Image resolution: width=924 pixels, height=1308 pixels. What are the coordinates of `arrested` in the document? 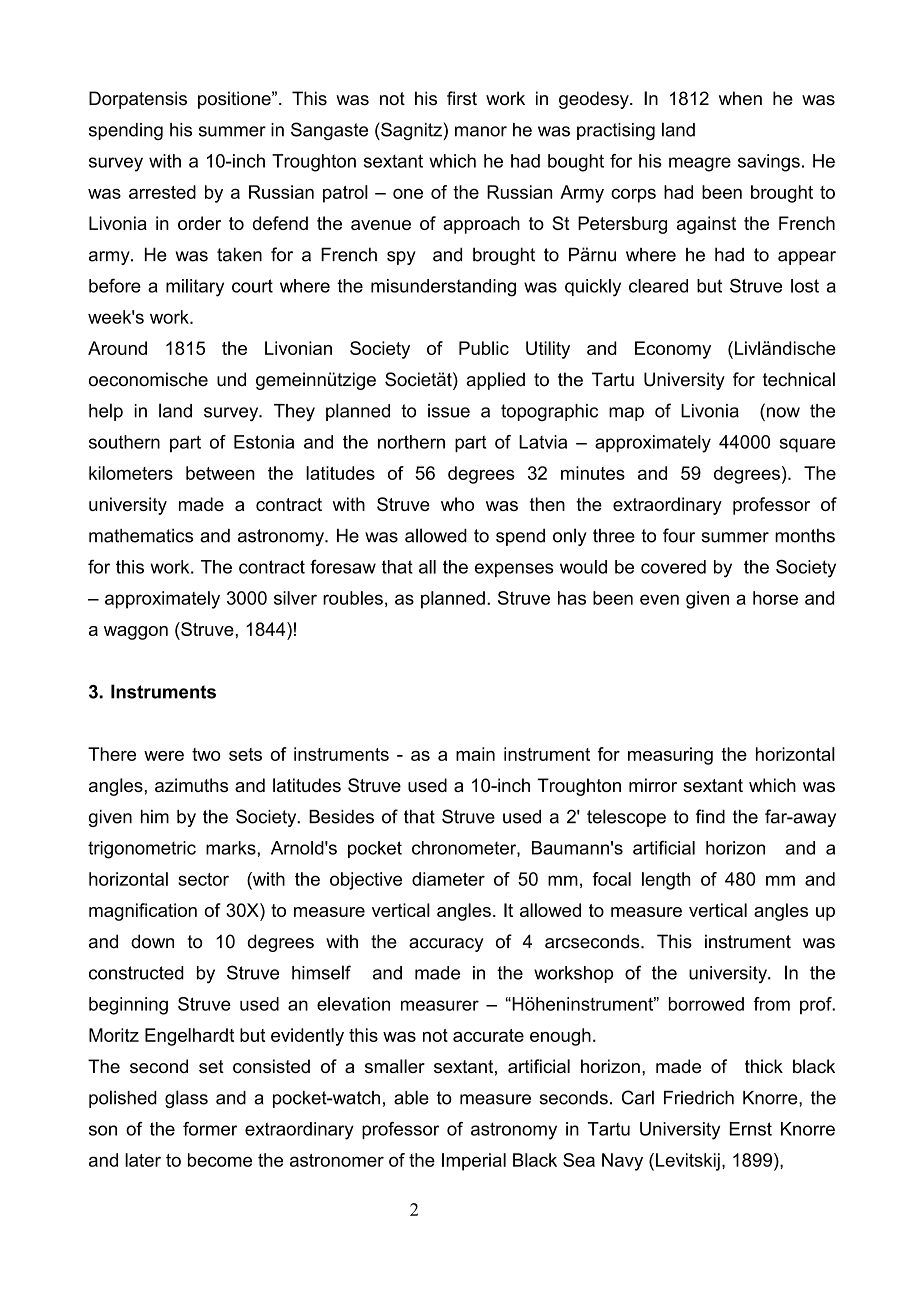 It's located at (162, 192).
